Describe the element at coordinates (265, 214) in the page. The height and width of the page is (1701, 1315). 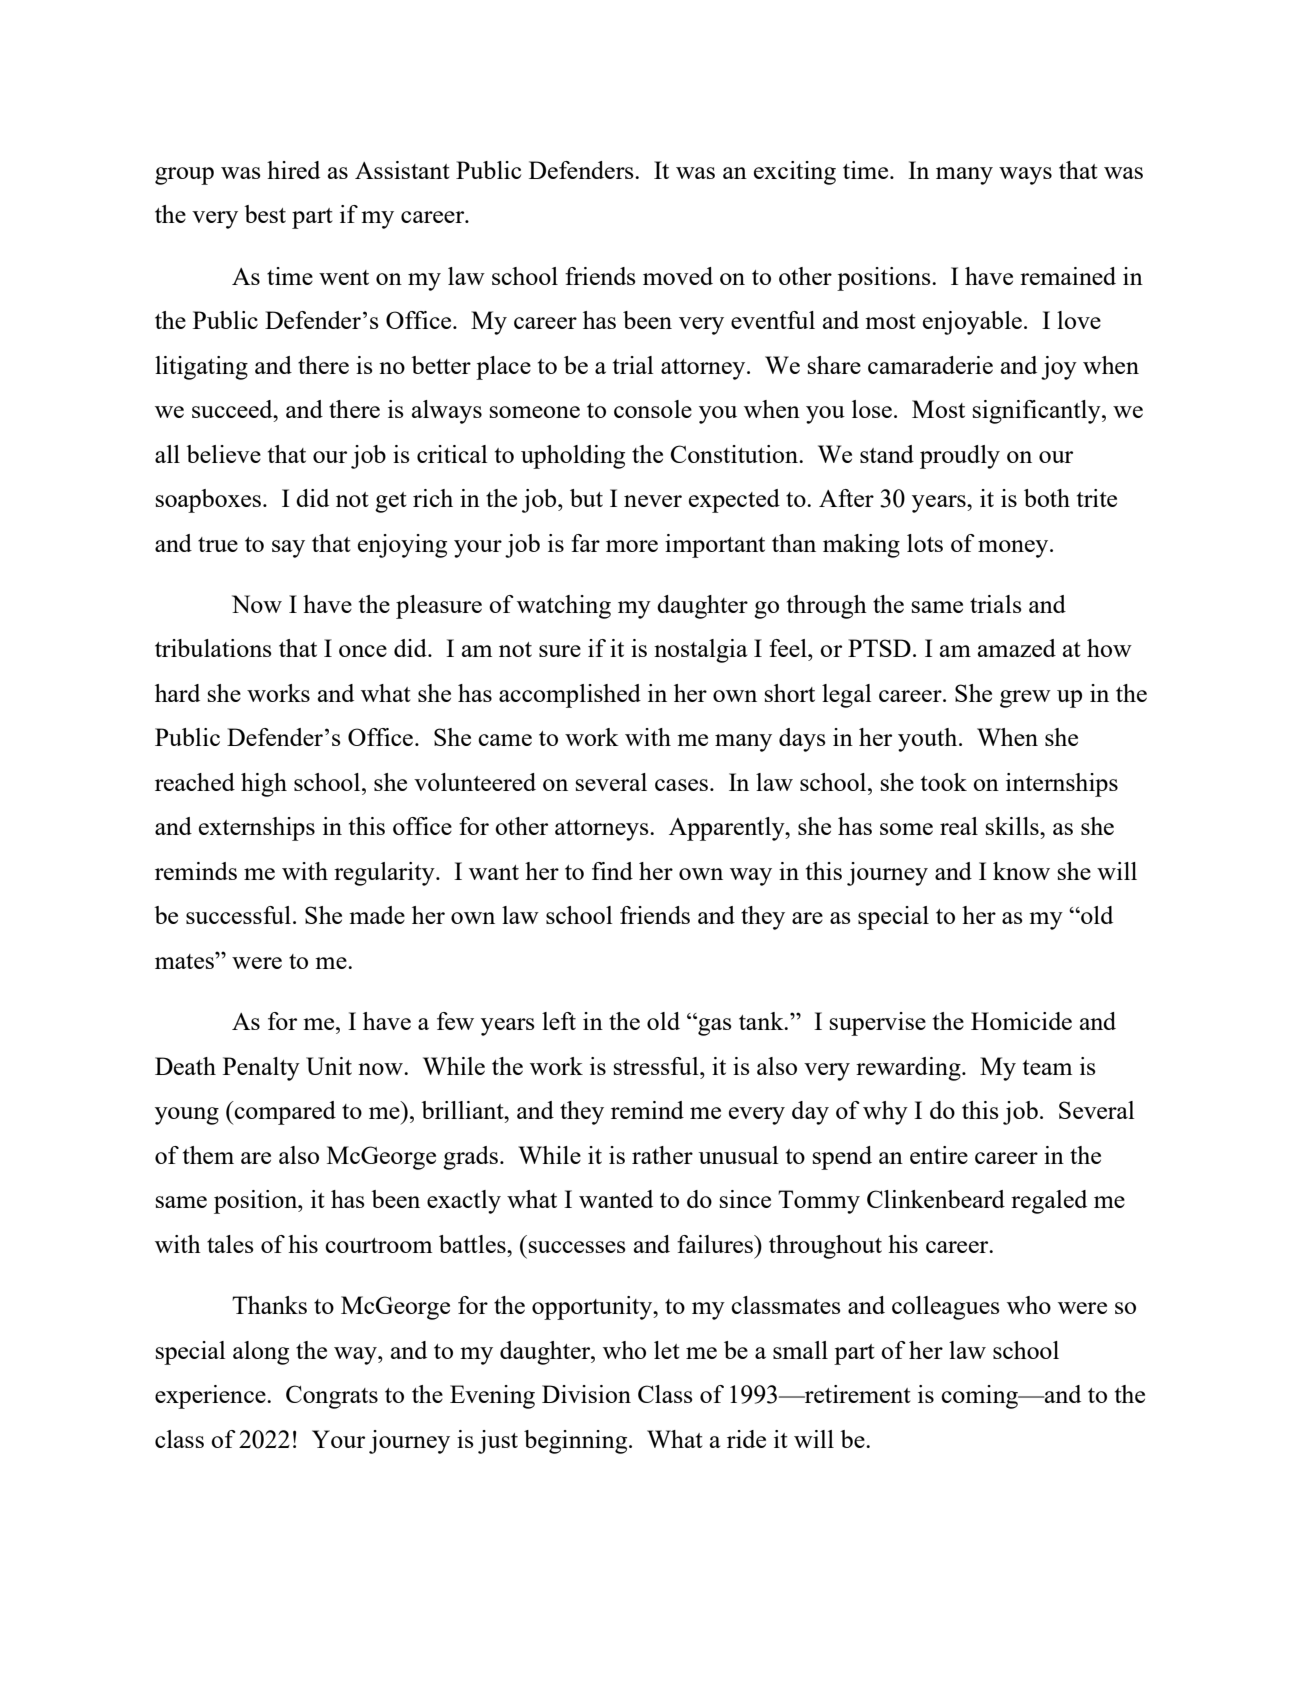
I see `best` at that location.
